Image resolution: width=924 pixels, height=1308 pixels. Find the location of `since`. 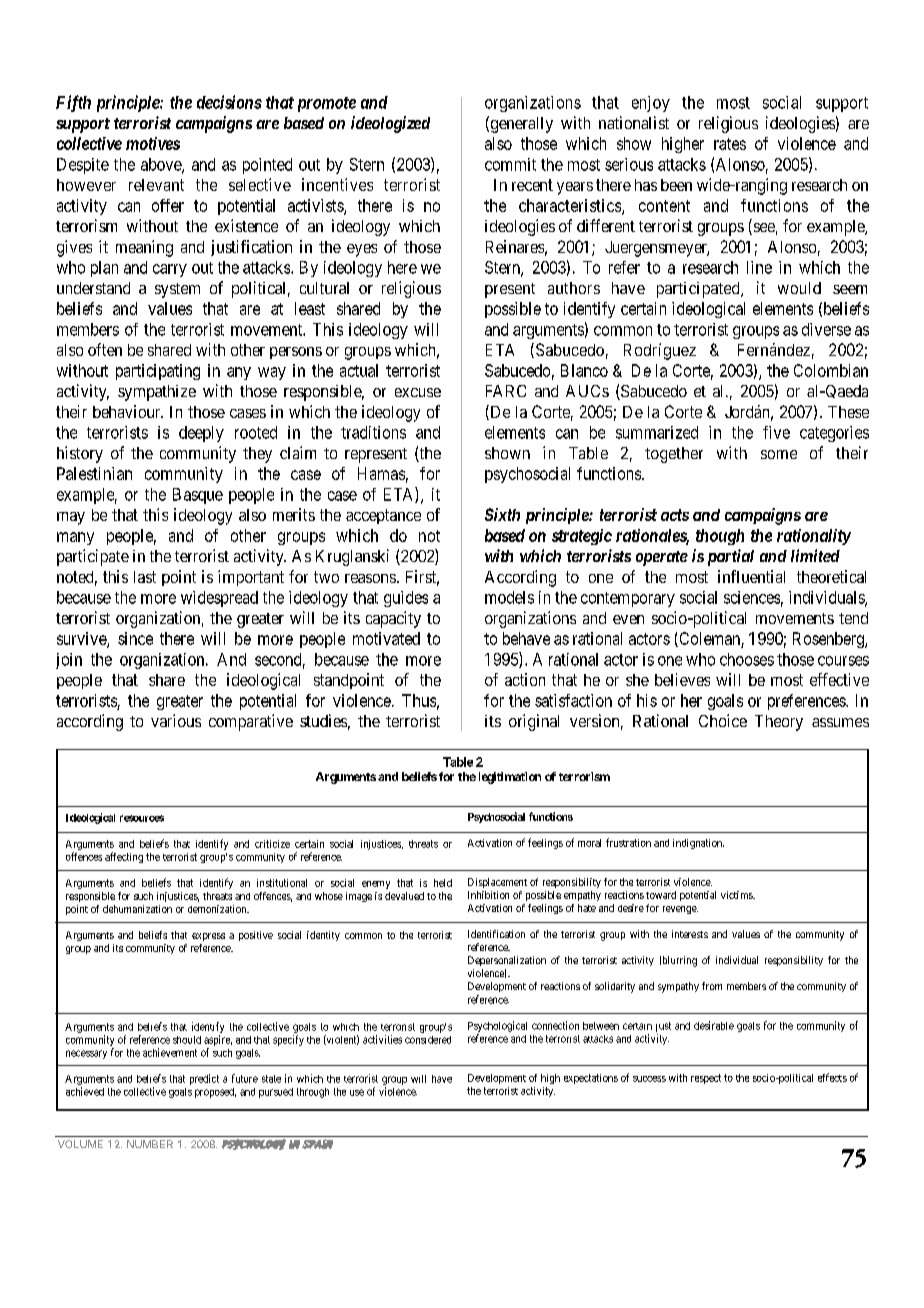

since is located at coordinates (135, 638).
